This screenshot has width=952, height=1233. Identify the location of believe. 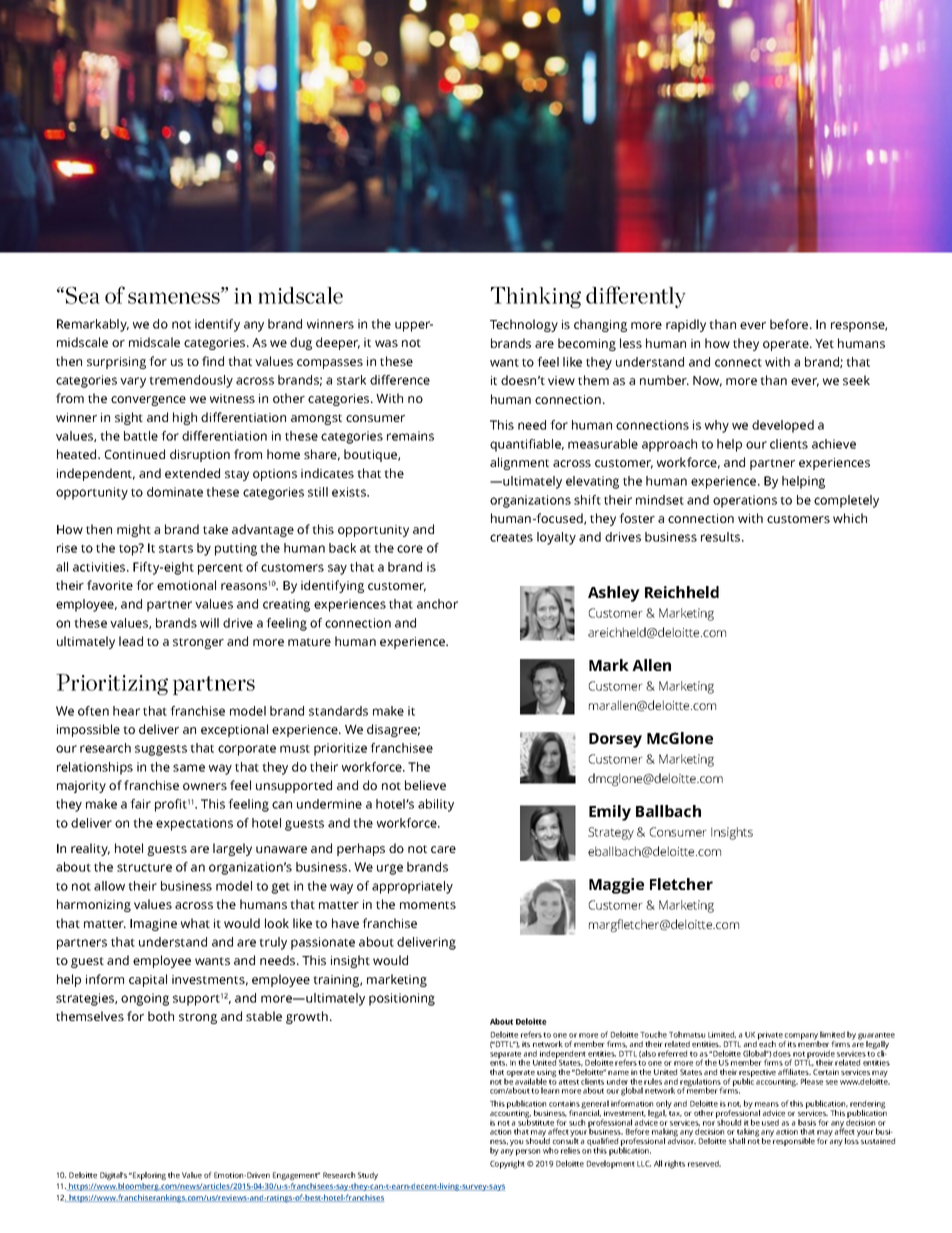
(425, 785).
